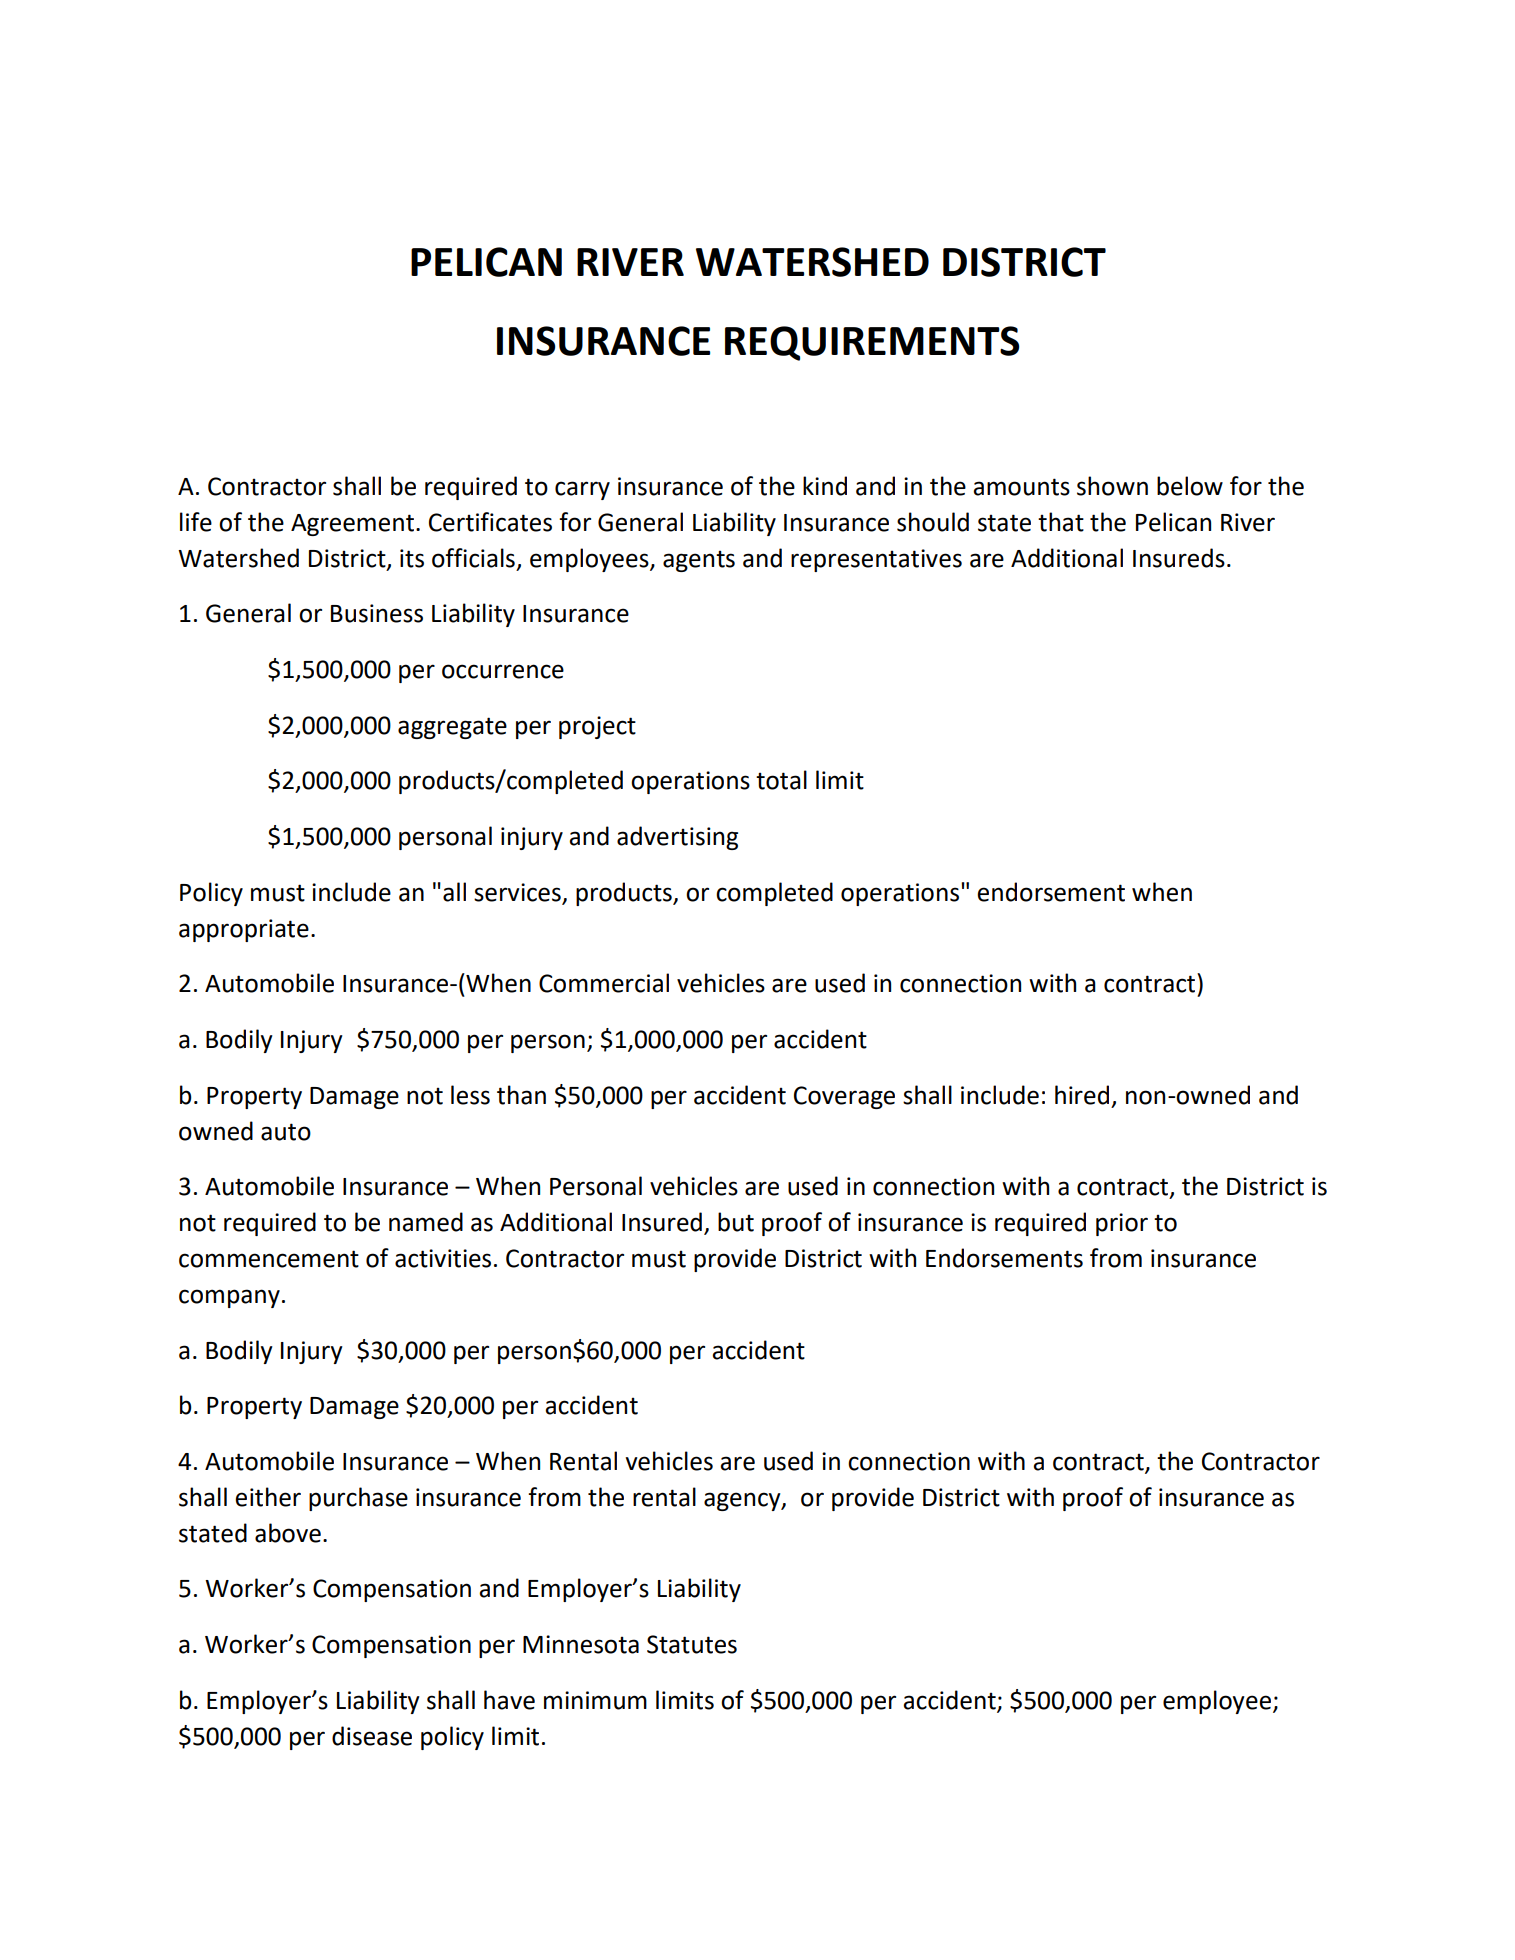 The height and width of the screenshot is (1960, 1515). Describe the element at coordinates (692, 1644) in the screenshot. I see `Statutes` at that location.
